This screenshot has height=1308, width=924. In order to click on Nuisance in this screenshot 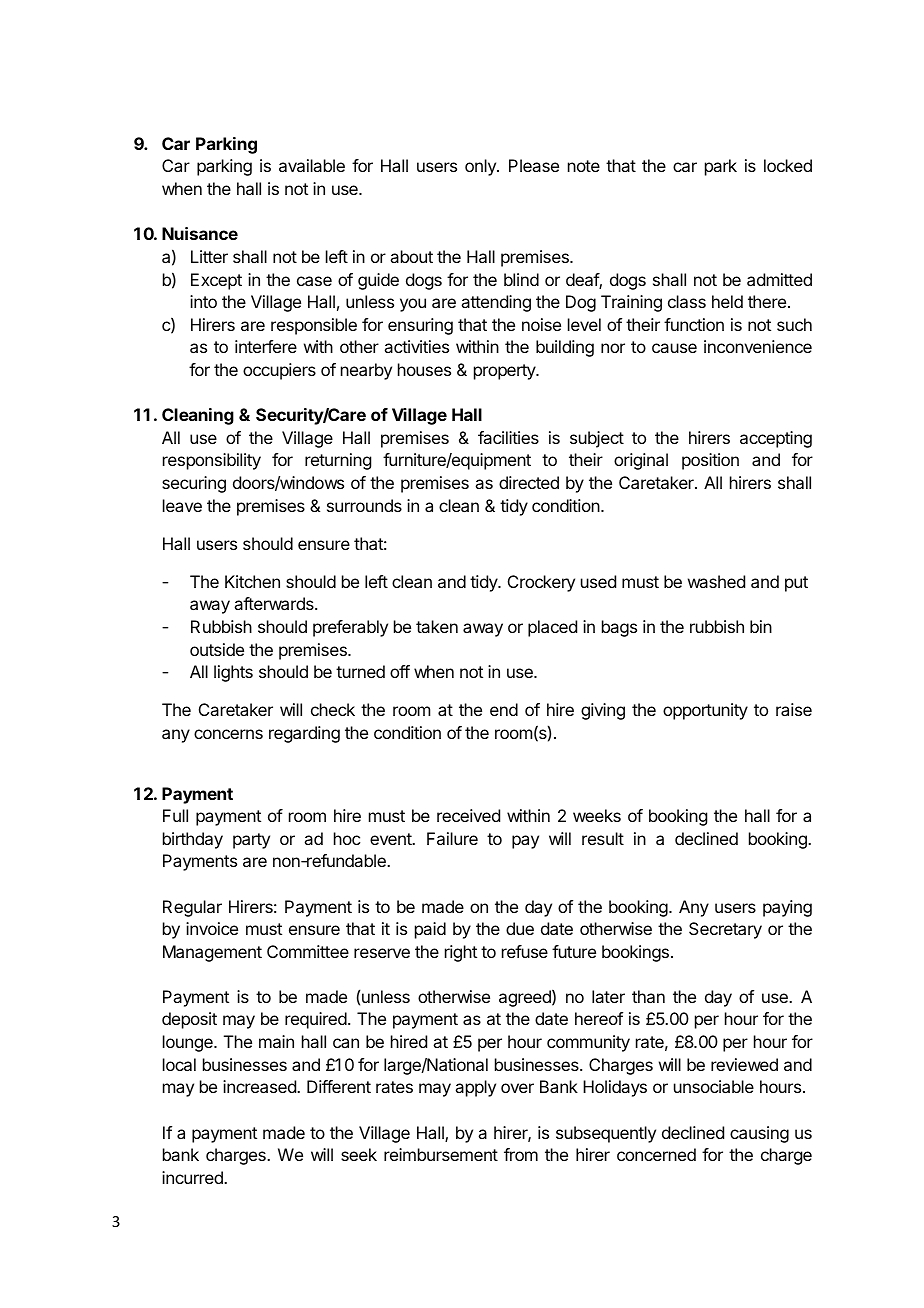, I will do `click(200, 233)`.
